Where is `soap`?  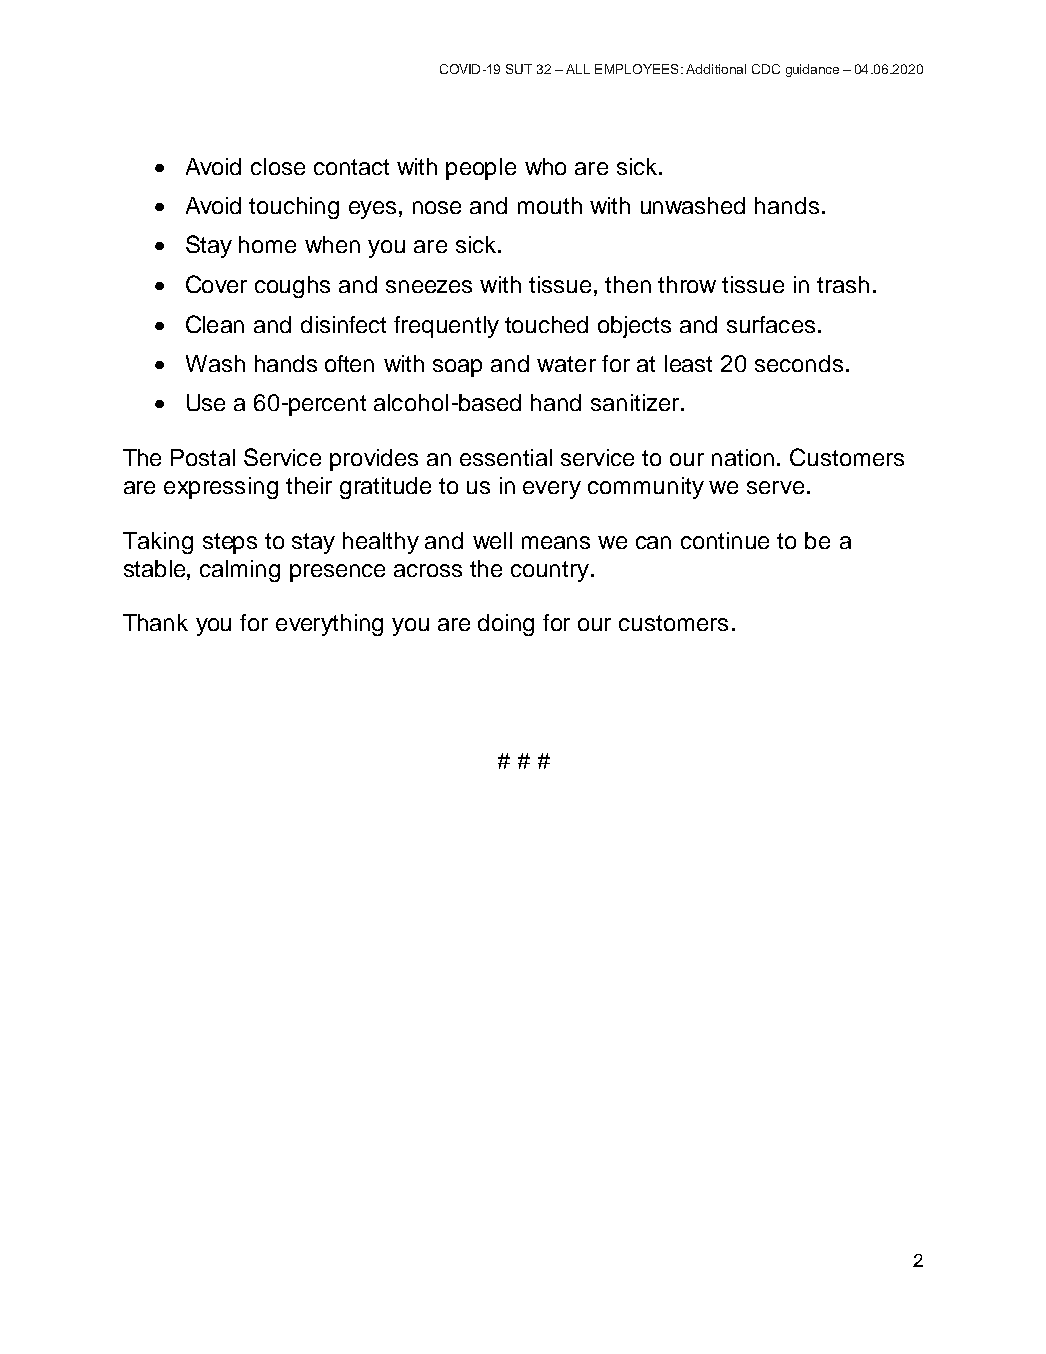
soap is located at coordinates (457, 368).
